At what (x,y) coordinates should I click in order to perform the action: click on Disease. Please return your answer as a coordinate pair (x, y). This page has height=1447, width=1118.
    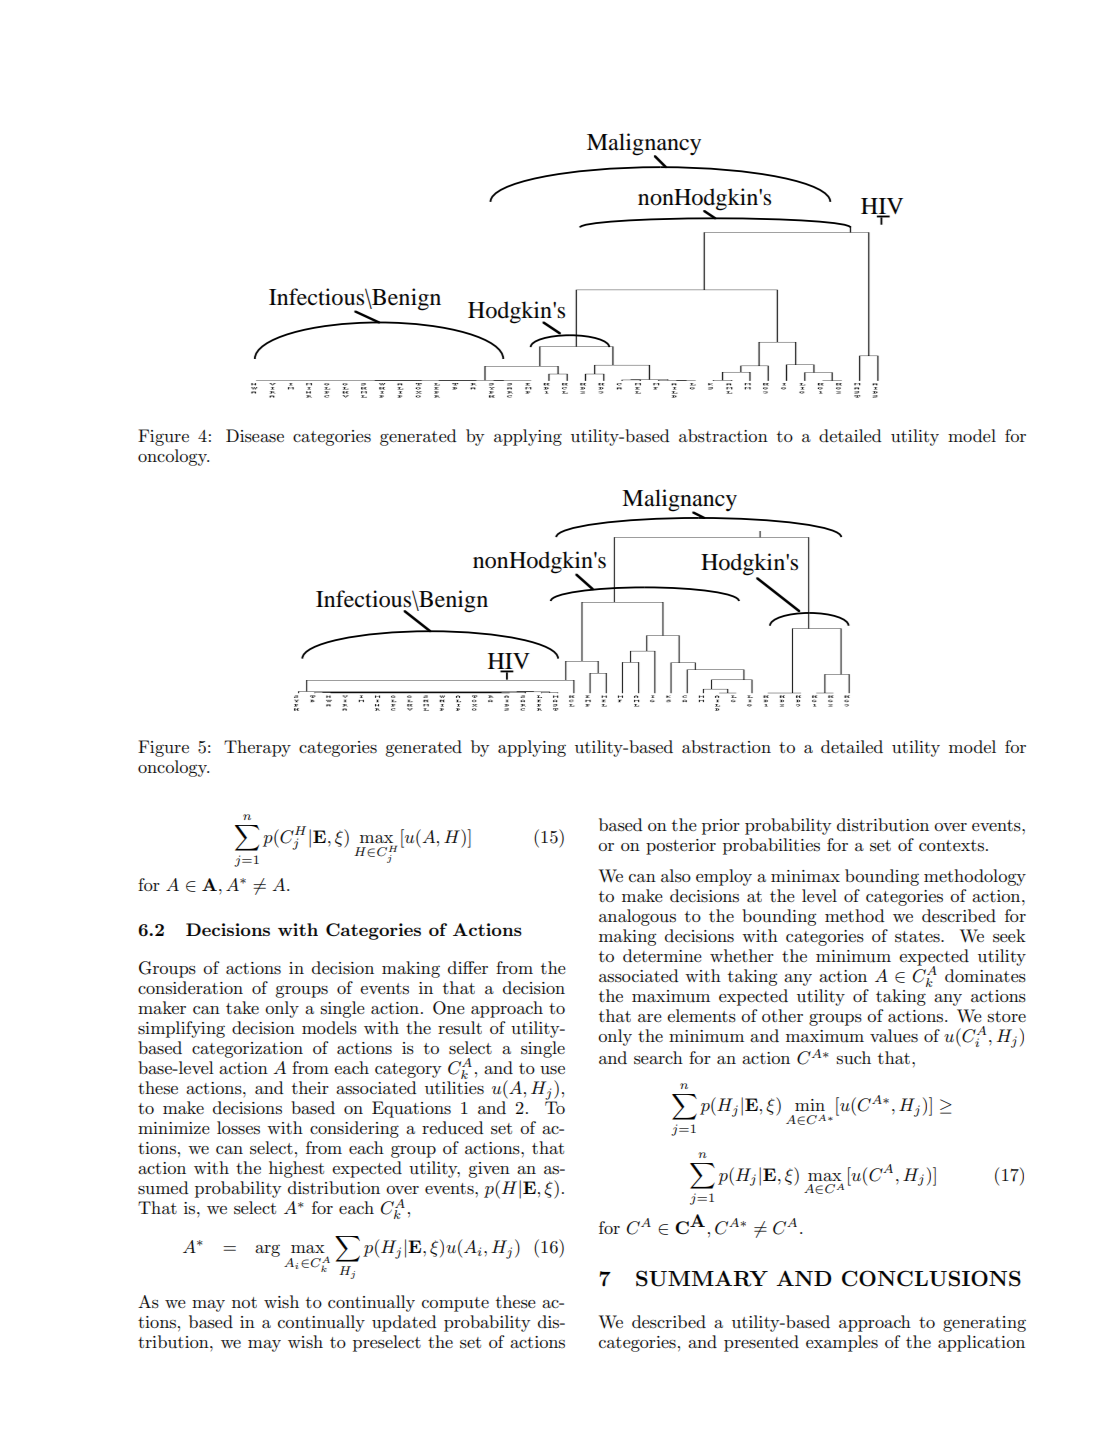
    Looking at the image, I should click on (255, 436).
